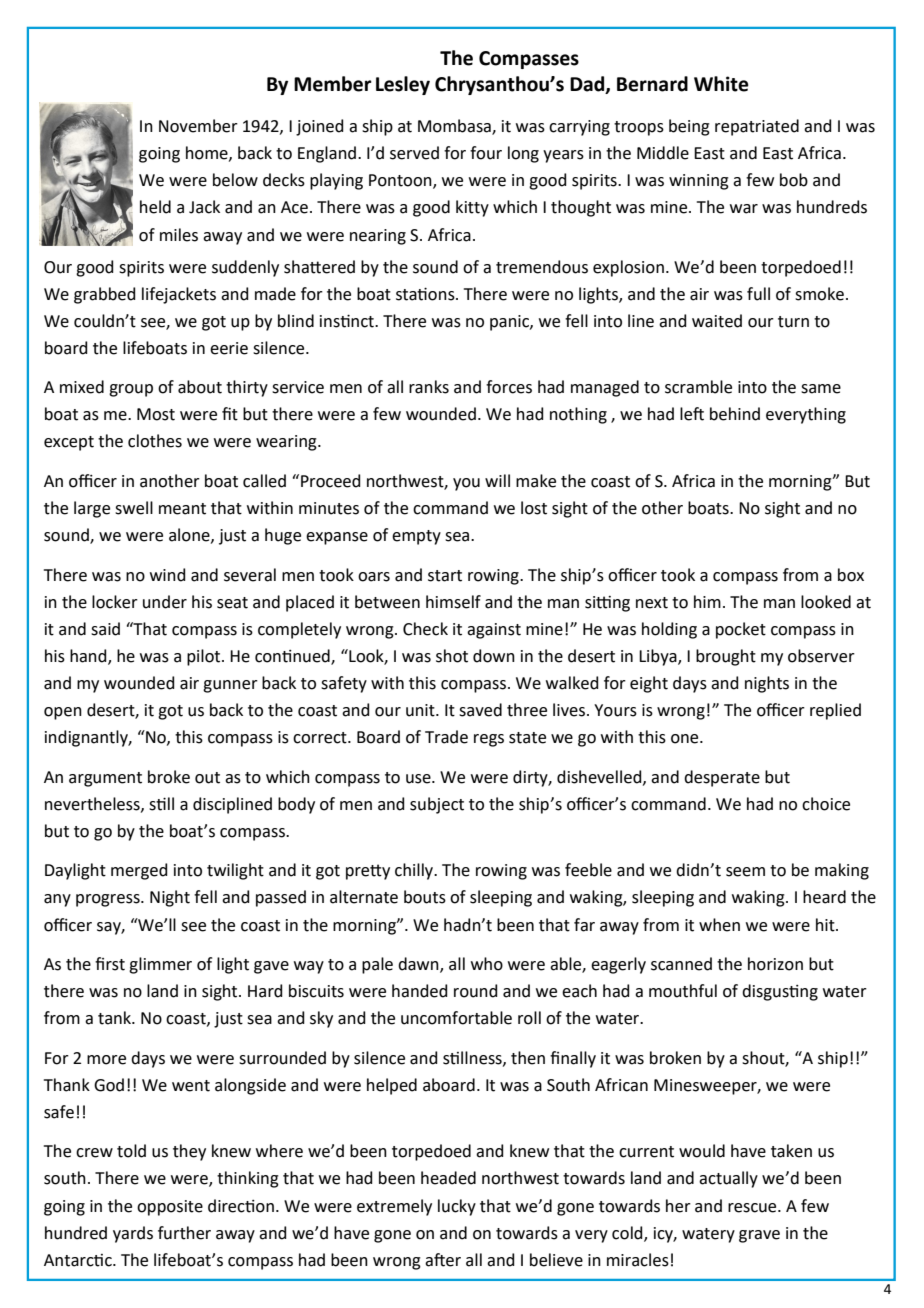  I want to click on repatriated, so click(757, 127).
